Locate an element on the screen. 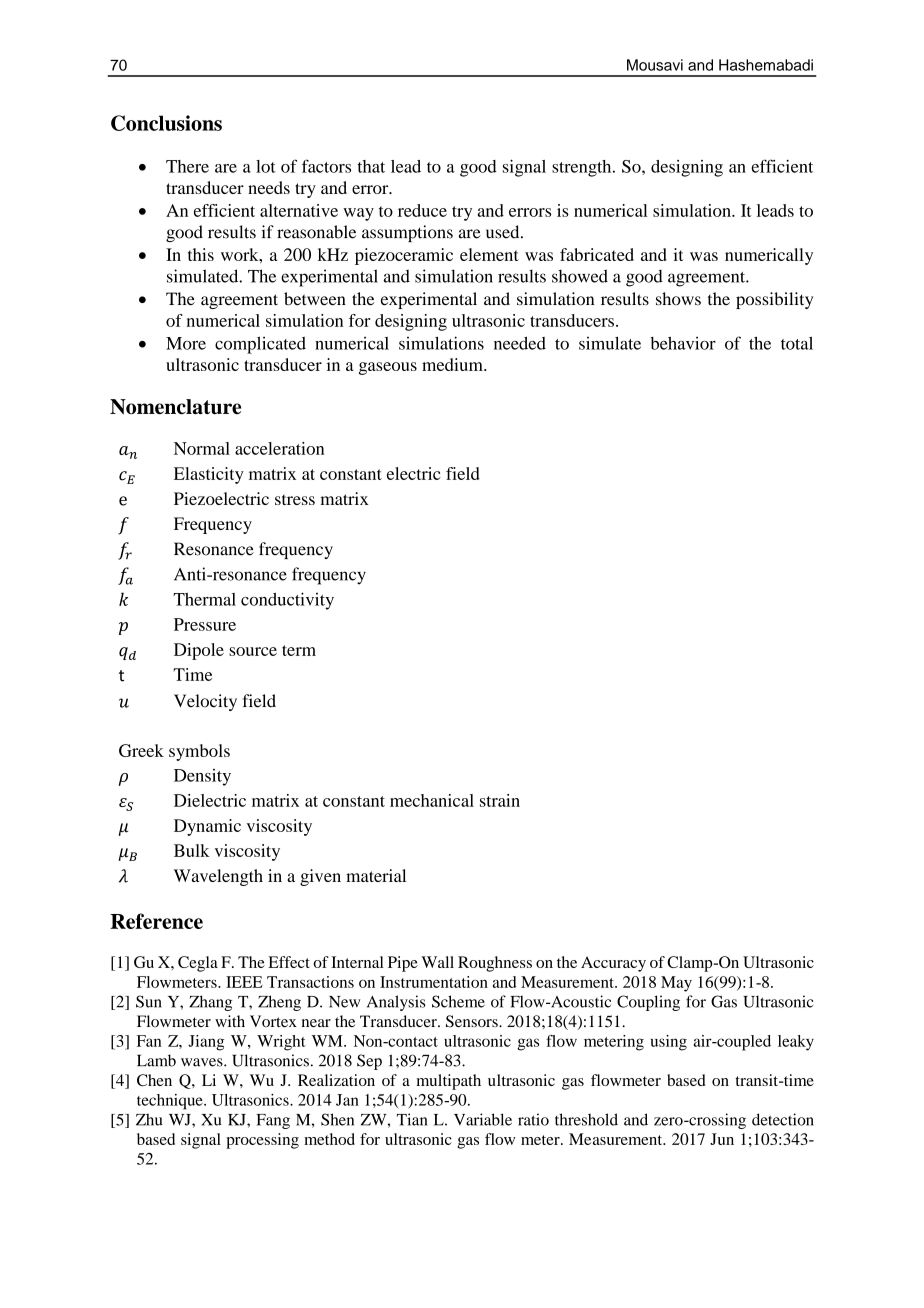  Nomenclature is located at coordinates (175, 407).
